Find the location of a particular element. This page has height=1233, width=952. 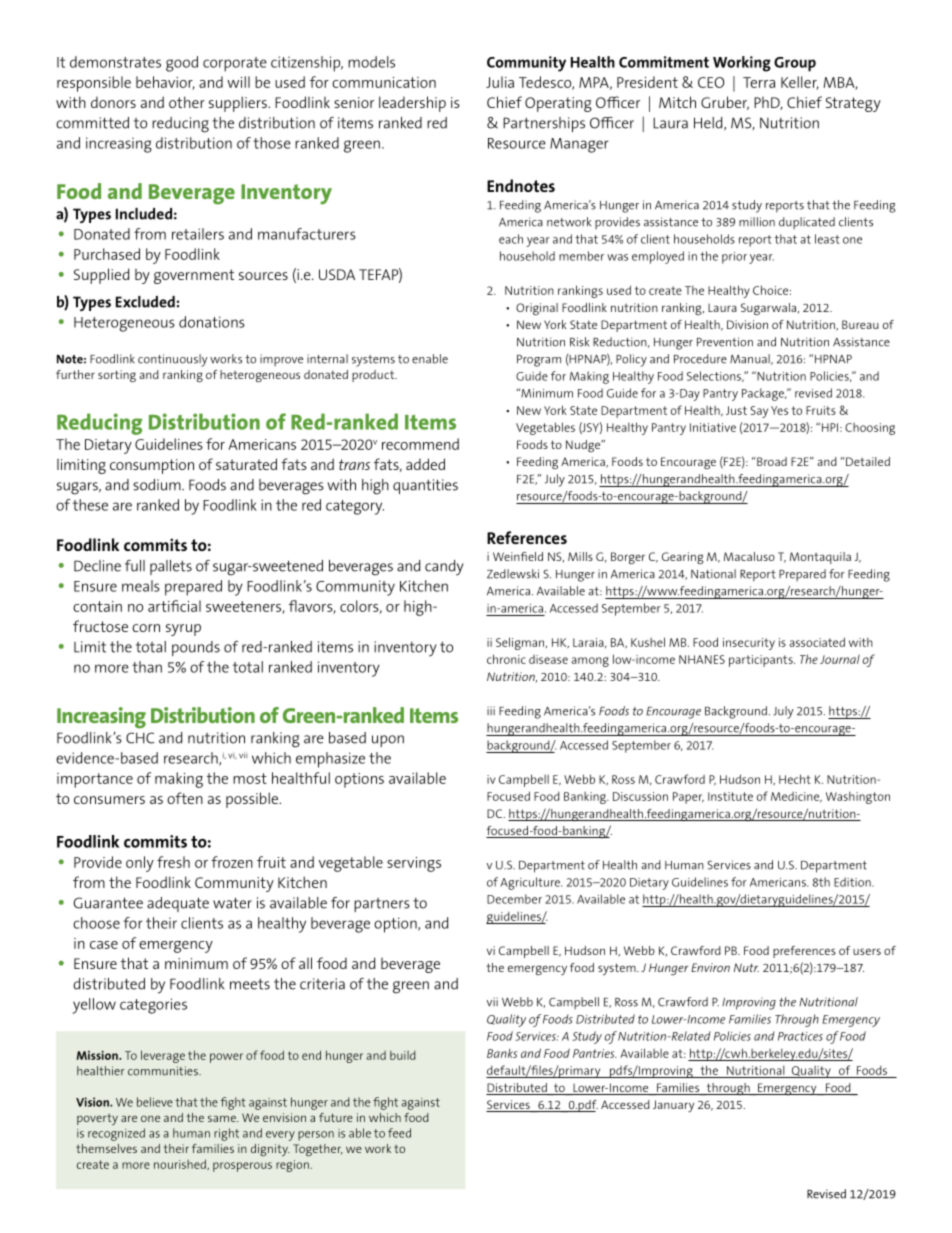

Terra is located at coordinates (759, 82).
